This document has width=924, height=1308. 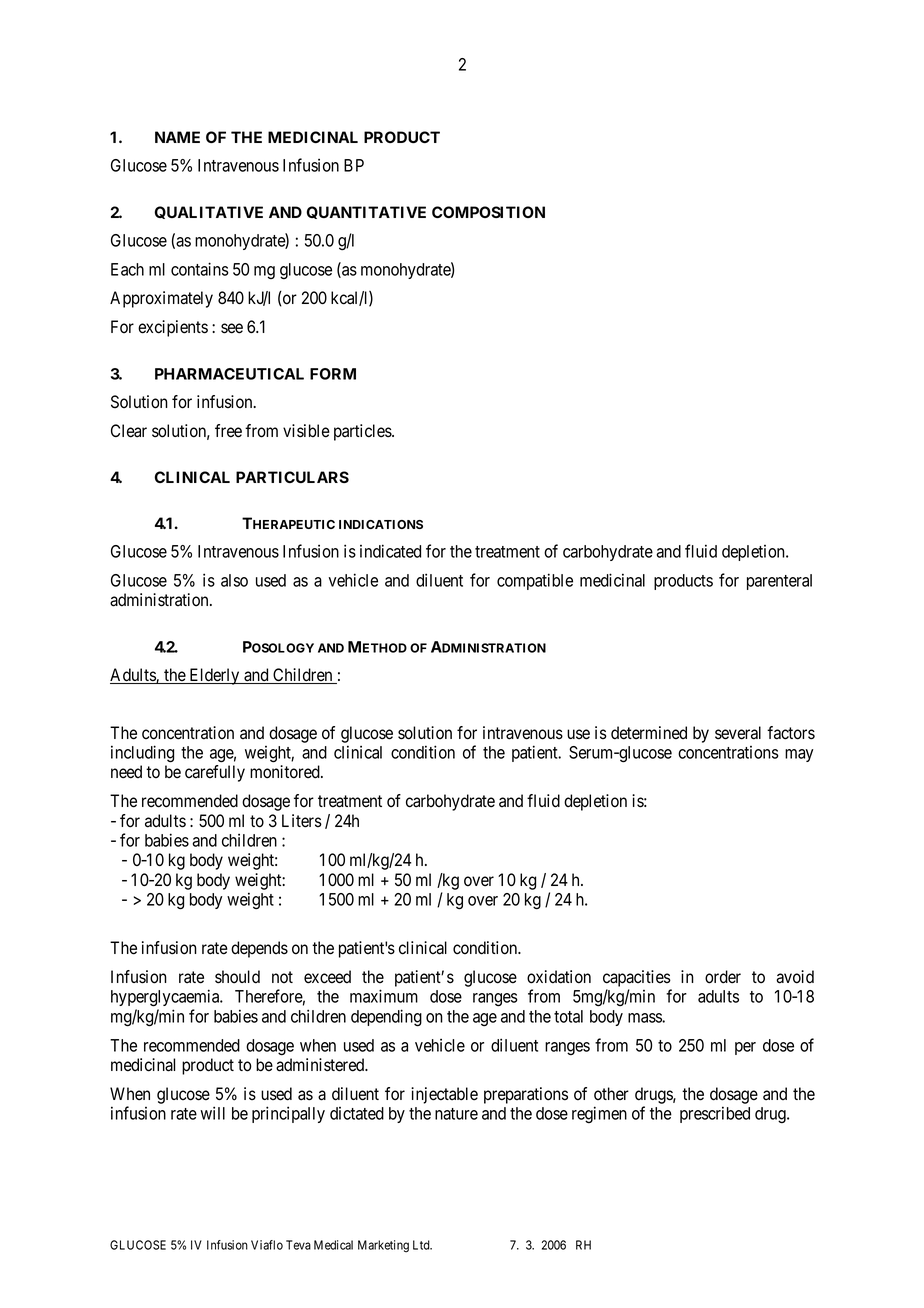 What do you see at coordinates (214, 676) in the document?
I see `Elderly` at bounding box center [214, 676].
